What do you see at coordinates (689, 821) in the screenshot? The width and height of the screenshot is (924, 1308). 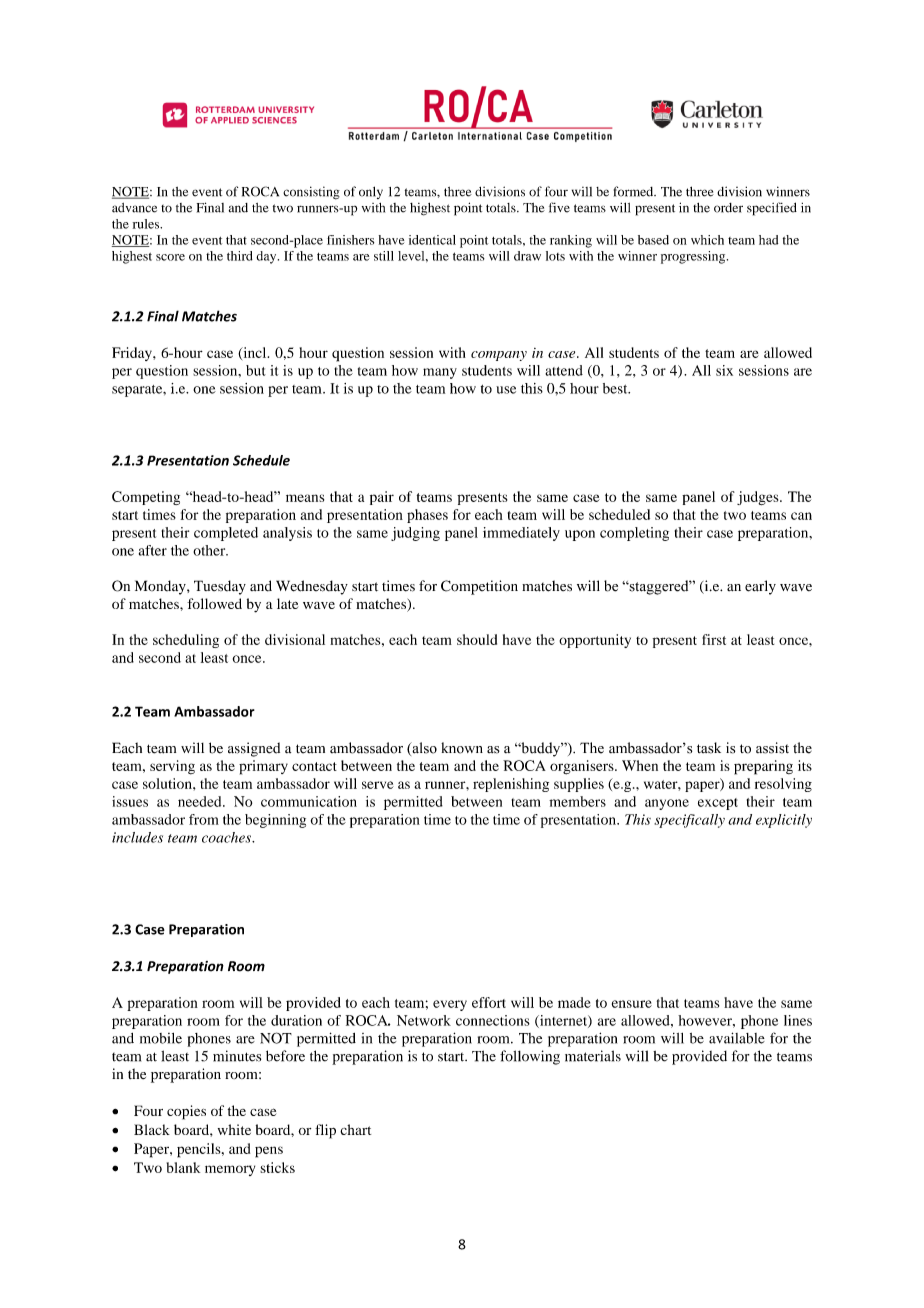 I see `specifically` at bounding box center [689, 821].
